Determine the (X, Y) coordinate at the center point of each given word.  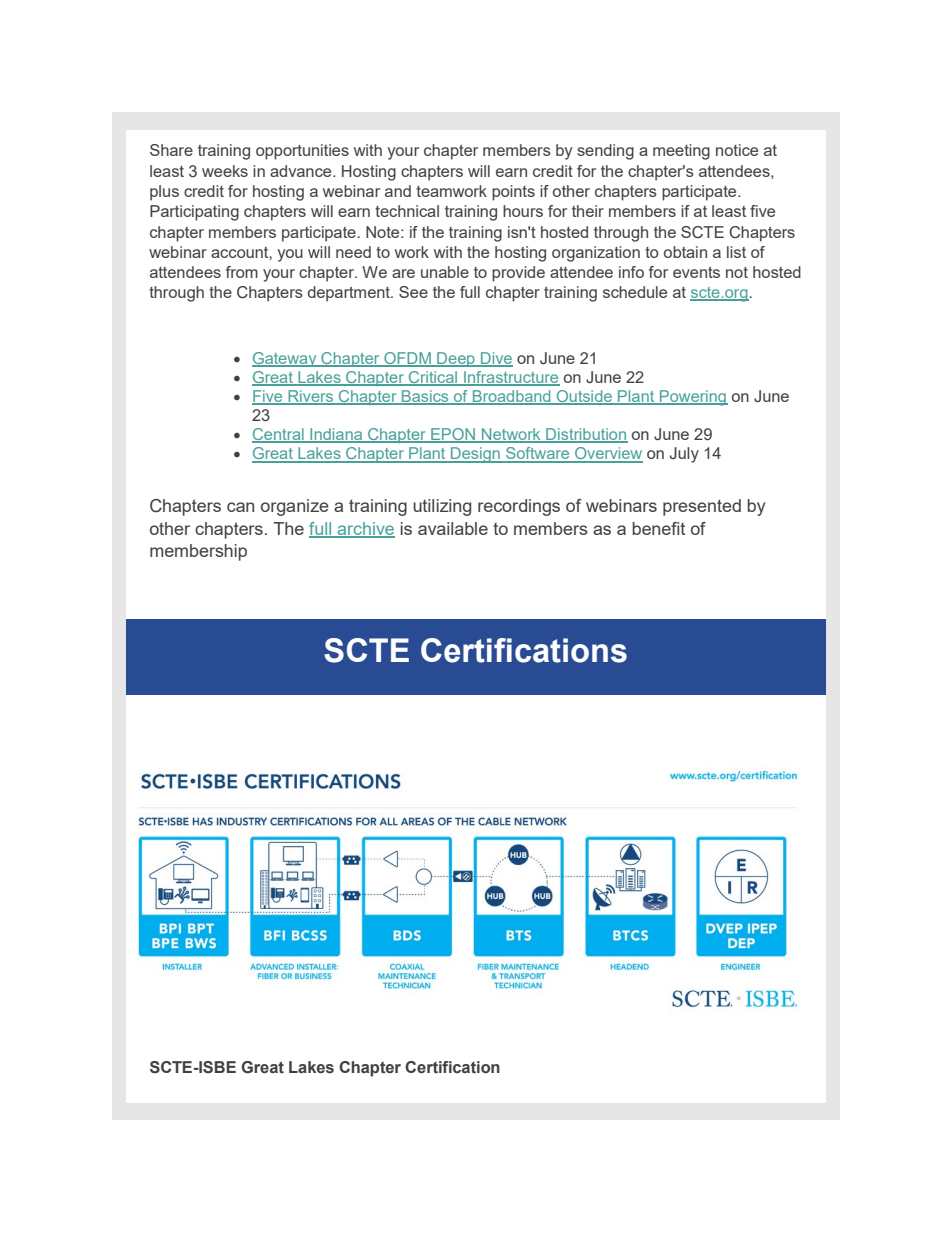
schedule (635, 292)
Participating (194, 213)
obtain (685, 252)
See (413, 292)
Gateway (285, 359)
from (242, 272)
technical (407, 211)
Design (475, 455)
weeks (225, 171)
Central (279, 435)
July (684, 455)
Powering (693, 398)
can (240, 507)
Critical (433, 378)
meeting (681, 152)
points (513, 193)
